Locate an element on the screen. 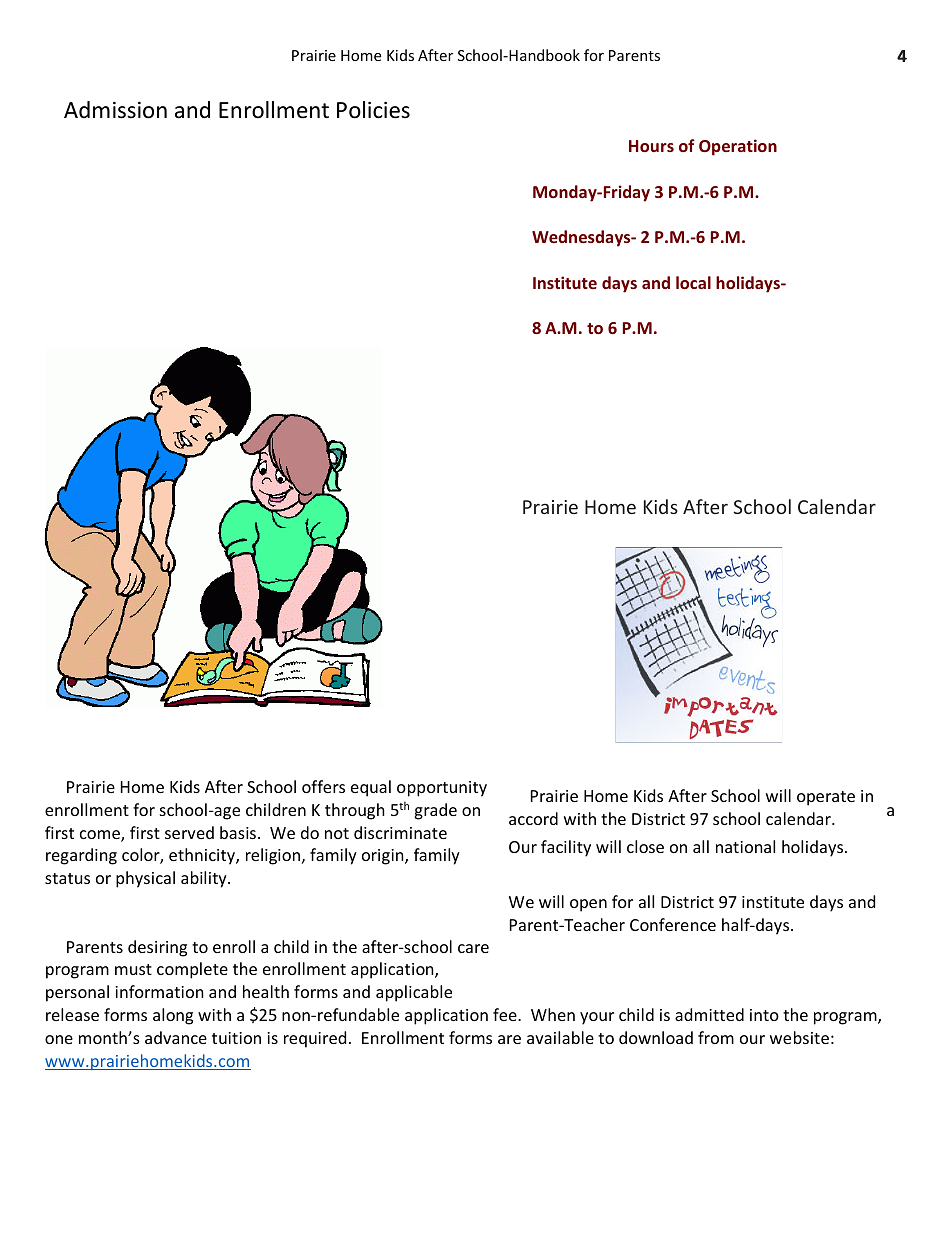 The width and height of the screenshot is (952, 1233). opportunity is located at coordinates (442, 789).
